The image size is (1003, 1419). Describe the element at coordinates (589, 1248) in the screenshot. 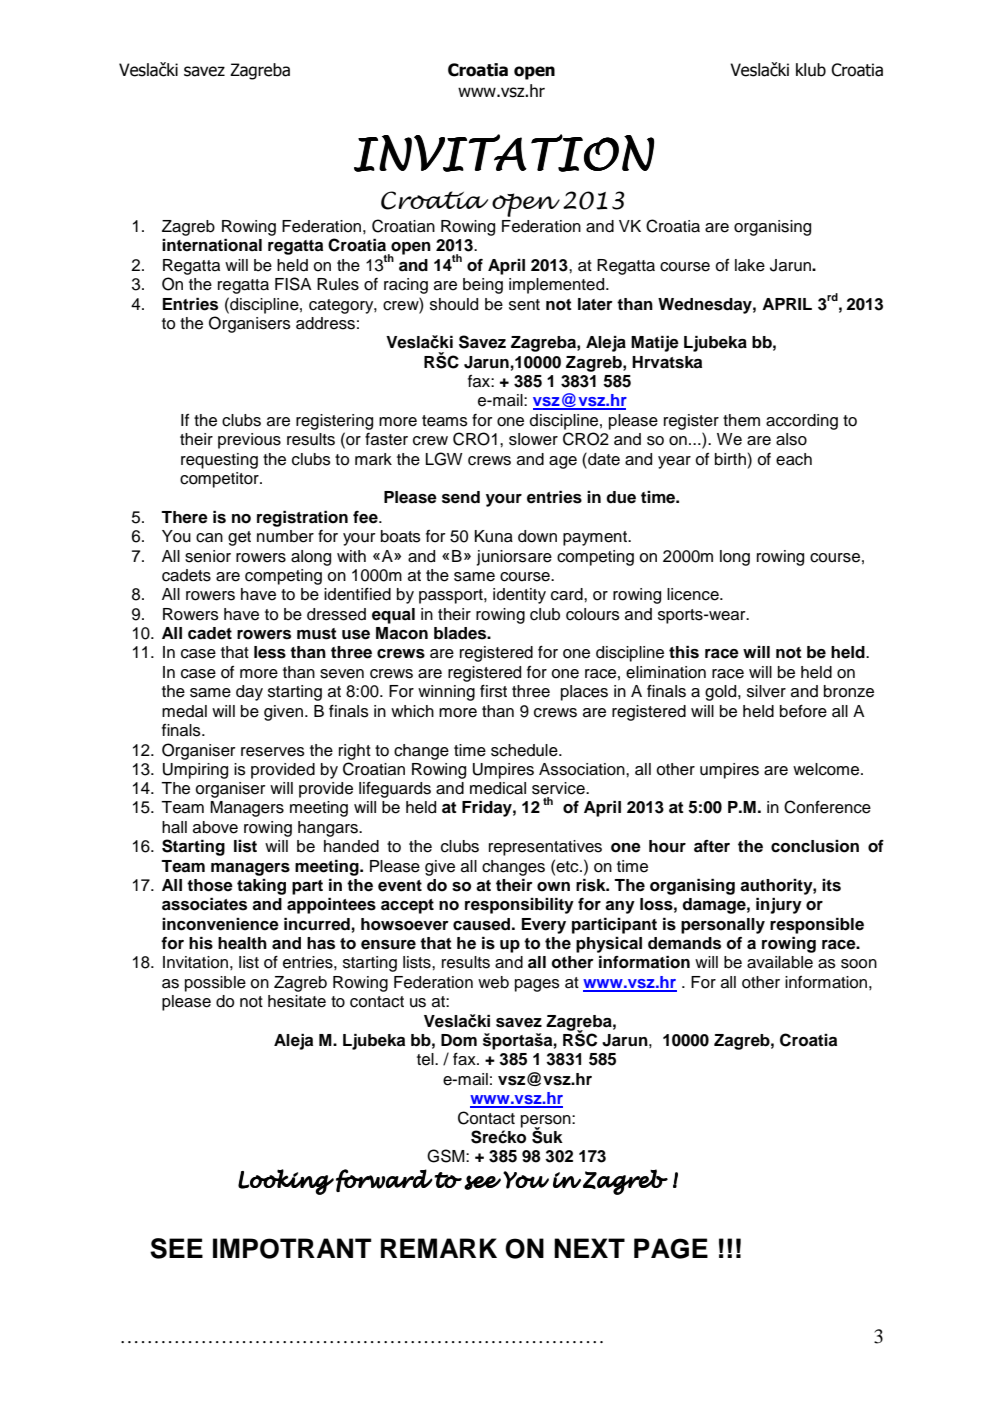

I see `NEXT` at that location.
